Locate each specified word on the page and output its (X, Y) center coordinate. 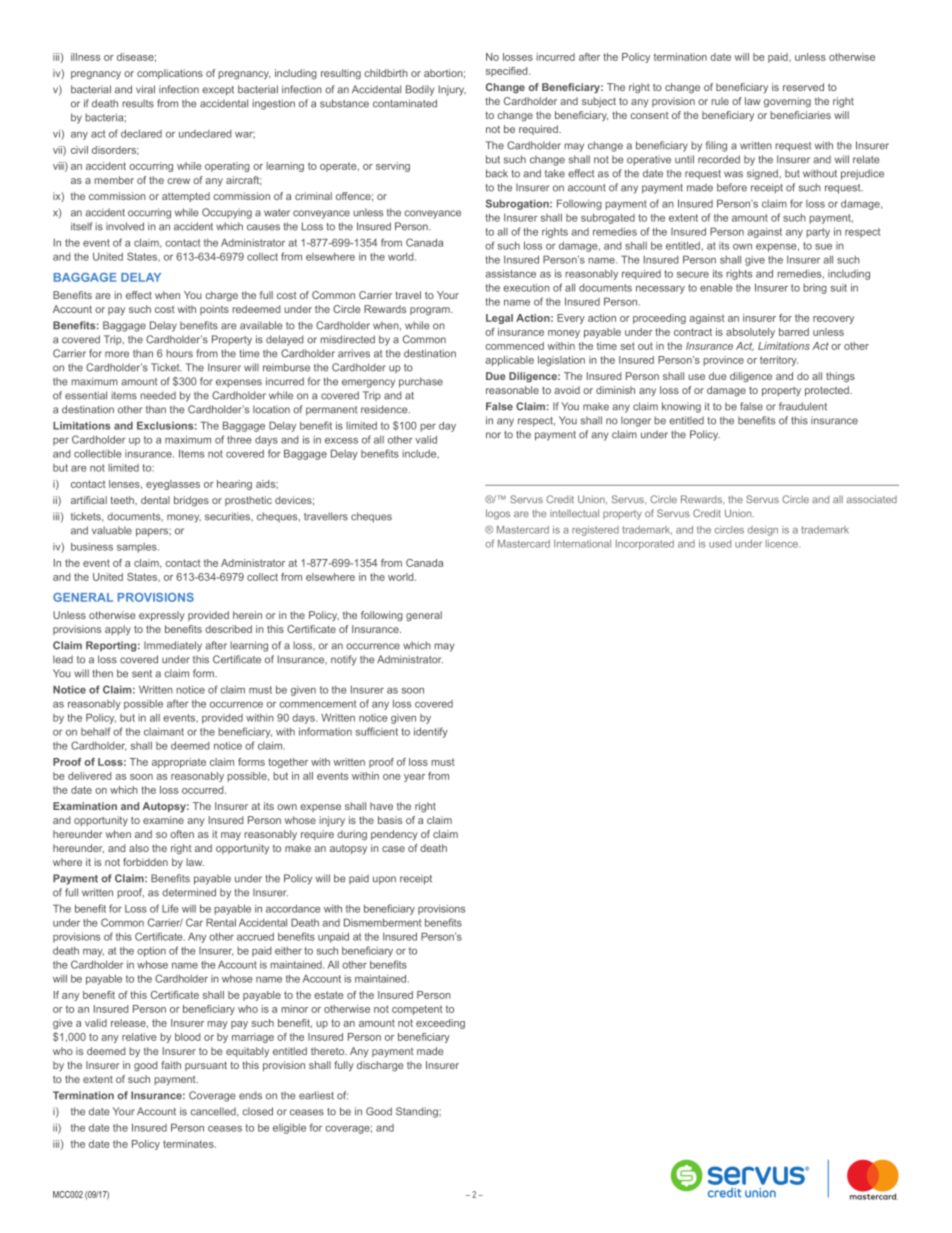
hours (179, 353)
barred (794, 332)
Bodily (420, 90)
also (139, 848)
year (414, 778)
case (393, 849)
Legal (499, 319)
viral (145, 89)
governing (787, 102)
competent (417, 1010)
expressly (162, 616)
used (720, 544)
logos (498, 514)
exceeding (440, 1024)
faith (171, 1065)
